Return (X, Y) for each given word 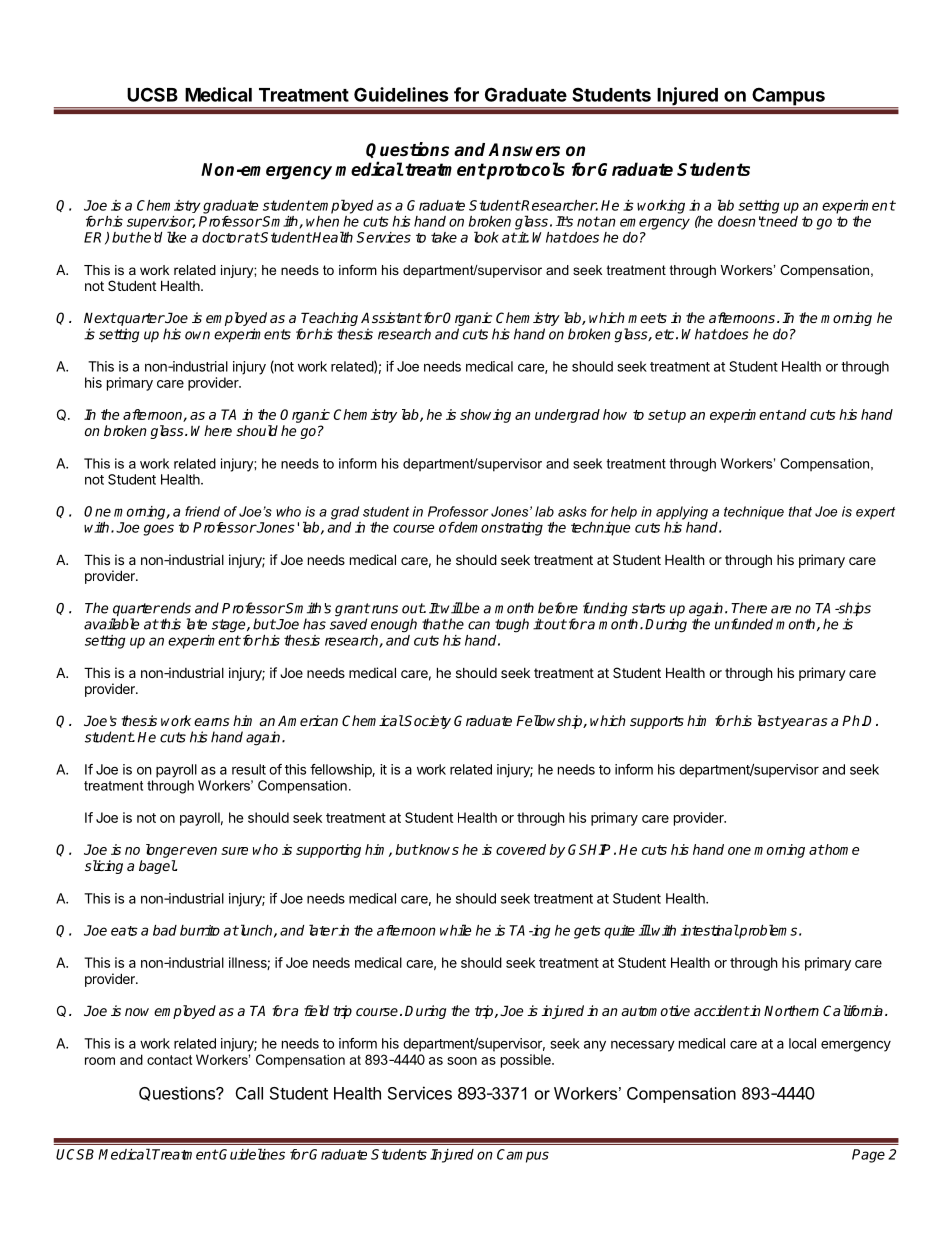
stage (230, 626)
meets (647, 318)
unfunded (744, 624)
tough (512, 625)
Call (249, 1093)
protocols (525, 171)
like (176, 237)
